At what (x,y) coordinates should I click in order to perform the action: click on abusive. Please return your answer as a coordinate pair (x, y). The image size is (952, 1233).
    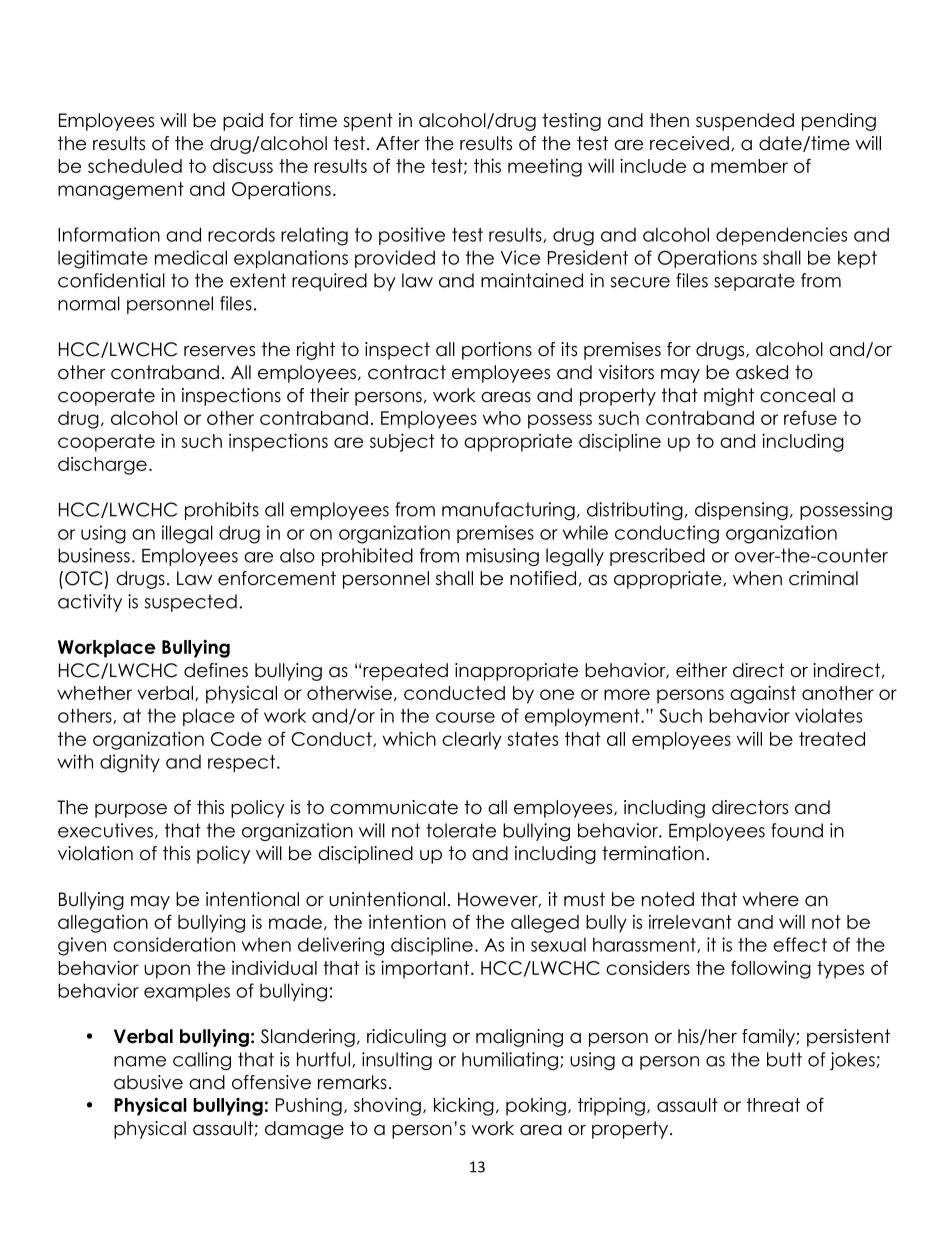
    Looking at the image, I should click on (148, 1082).
